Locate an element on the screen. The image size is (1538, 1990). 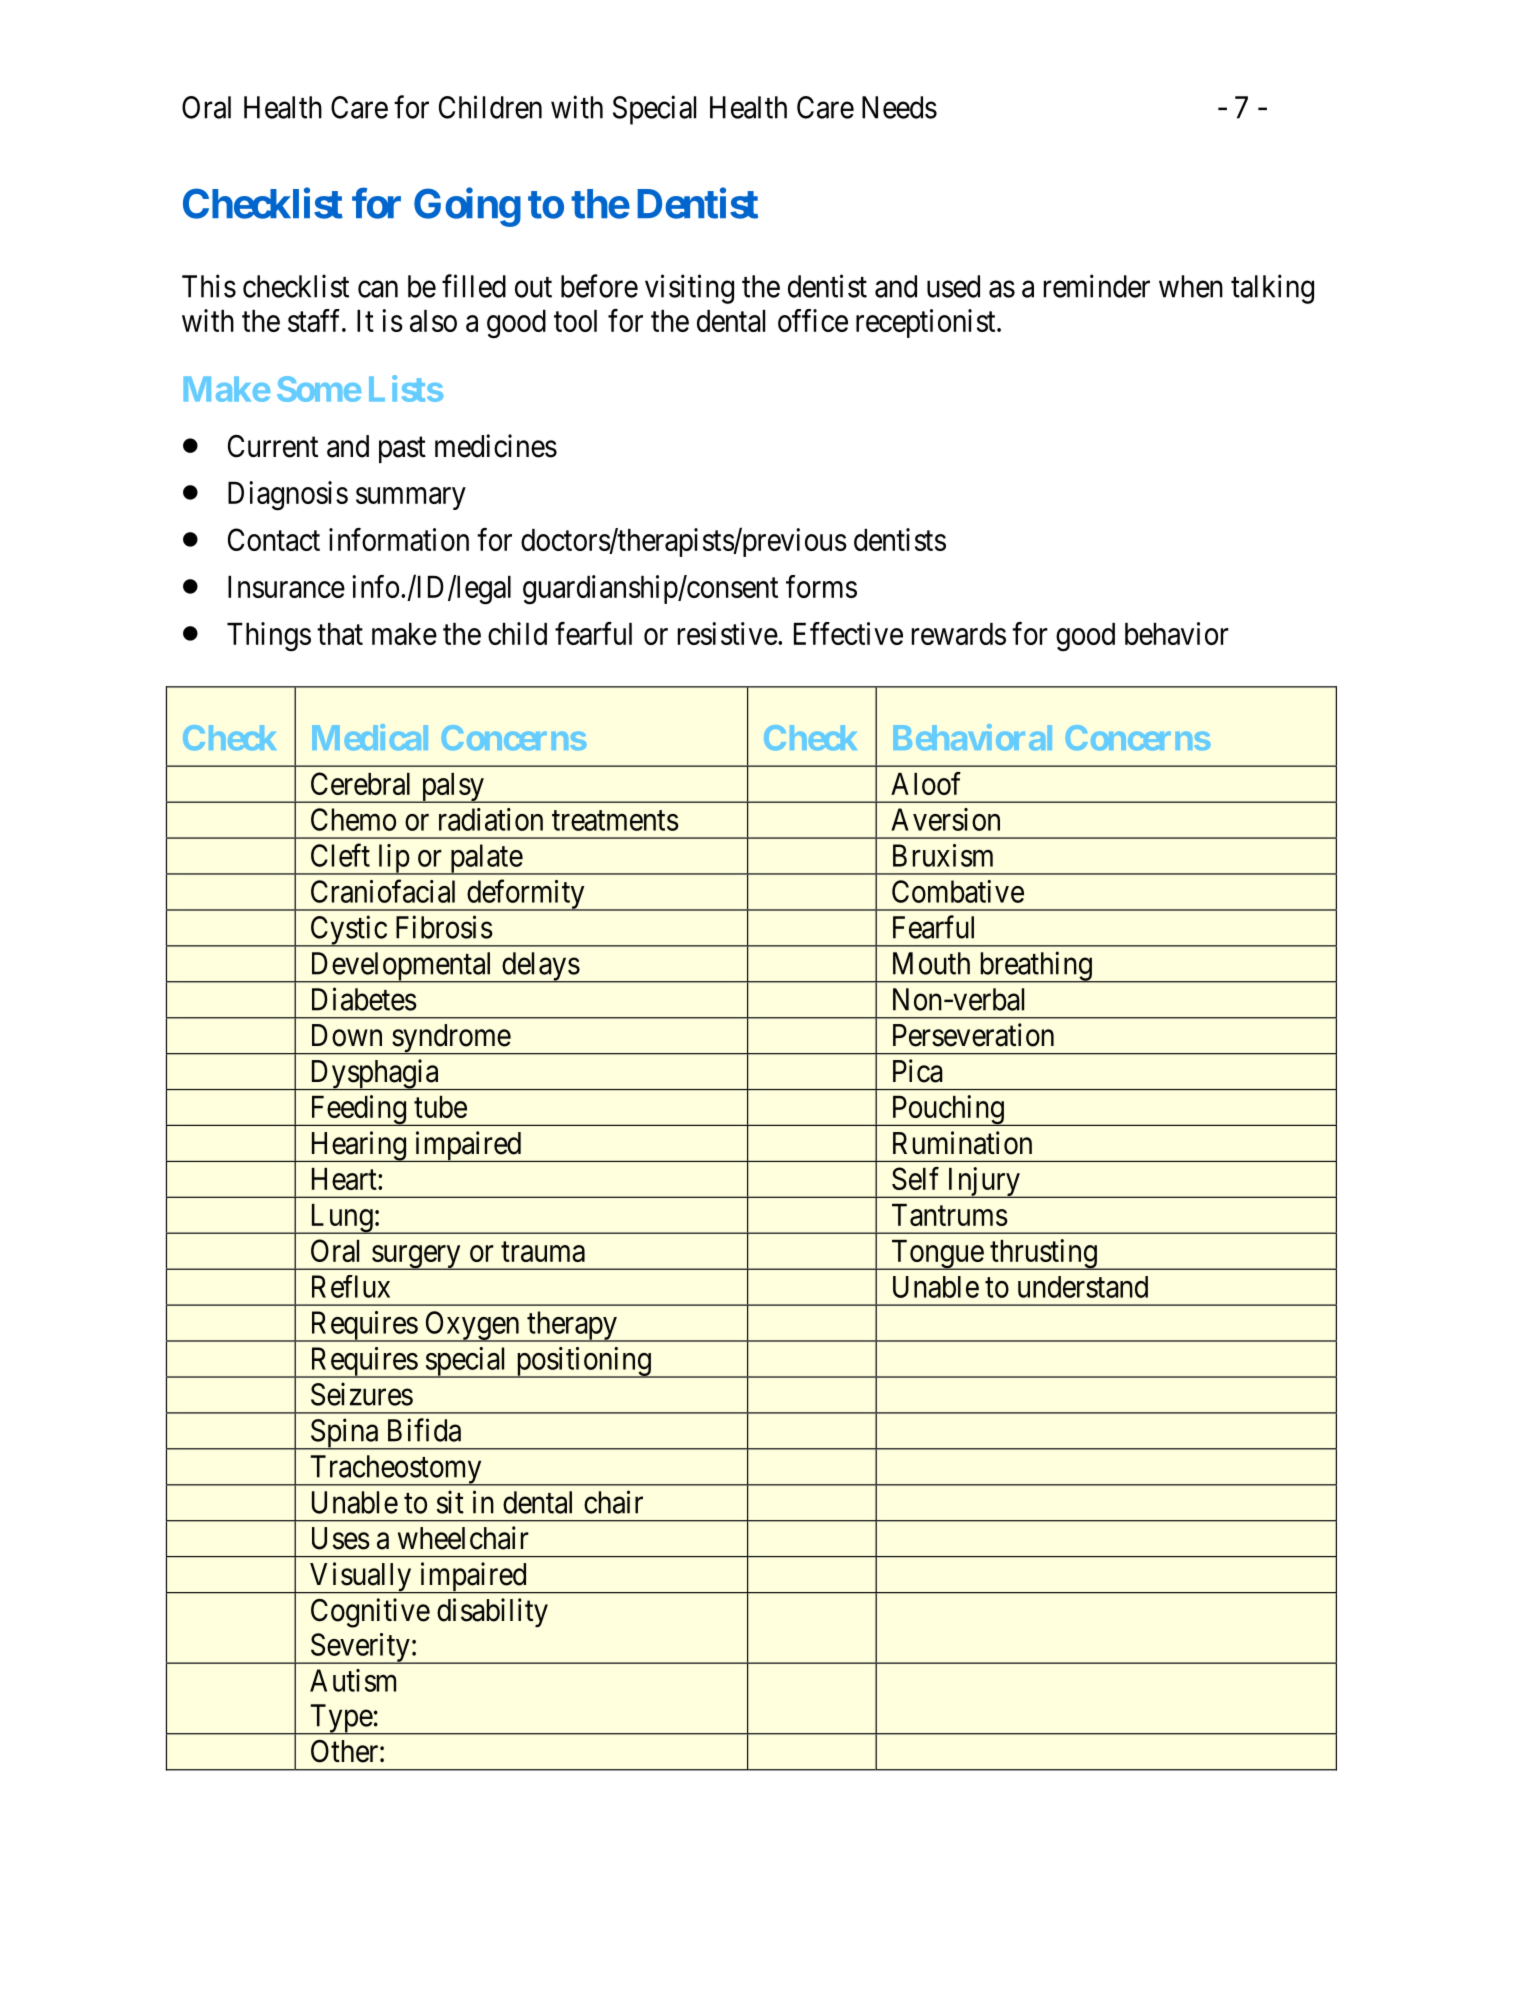
Bruxism is located at coordinates (943, 855).
